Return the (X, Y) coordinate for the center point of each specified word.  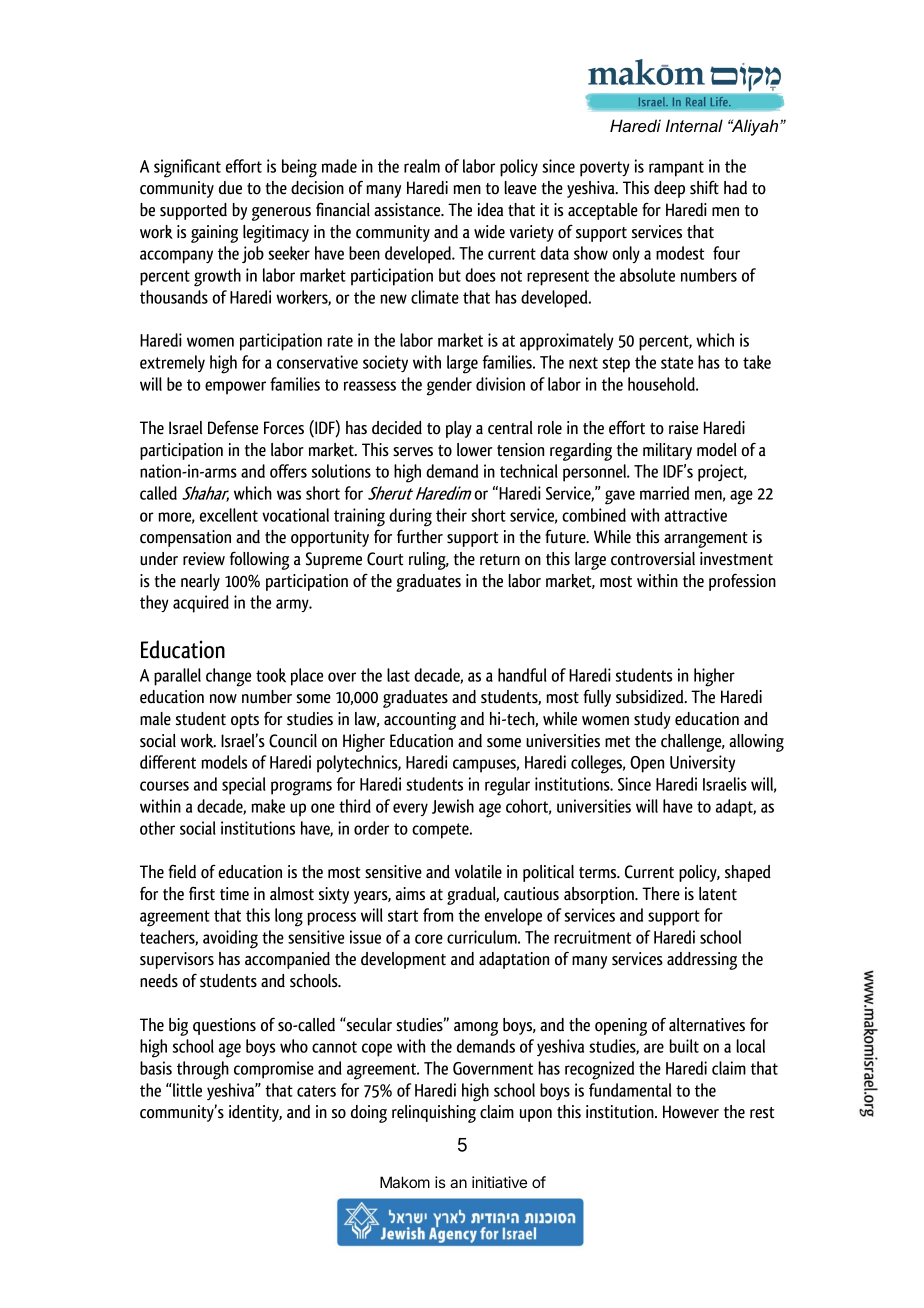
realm (422, 166)
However (691, 1112)
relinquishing (434, 1114)
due (230, 188)
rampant (676, 169)
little (186, 1090)
